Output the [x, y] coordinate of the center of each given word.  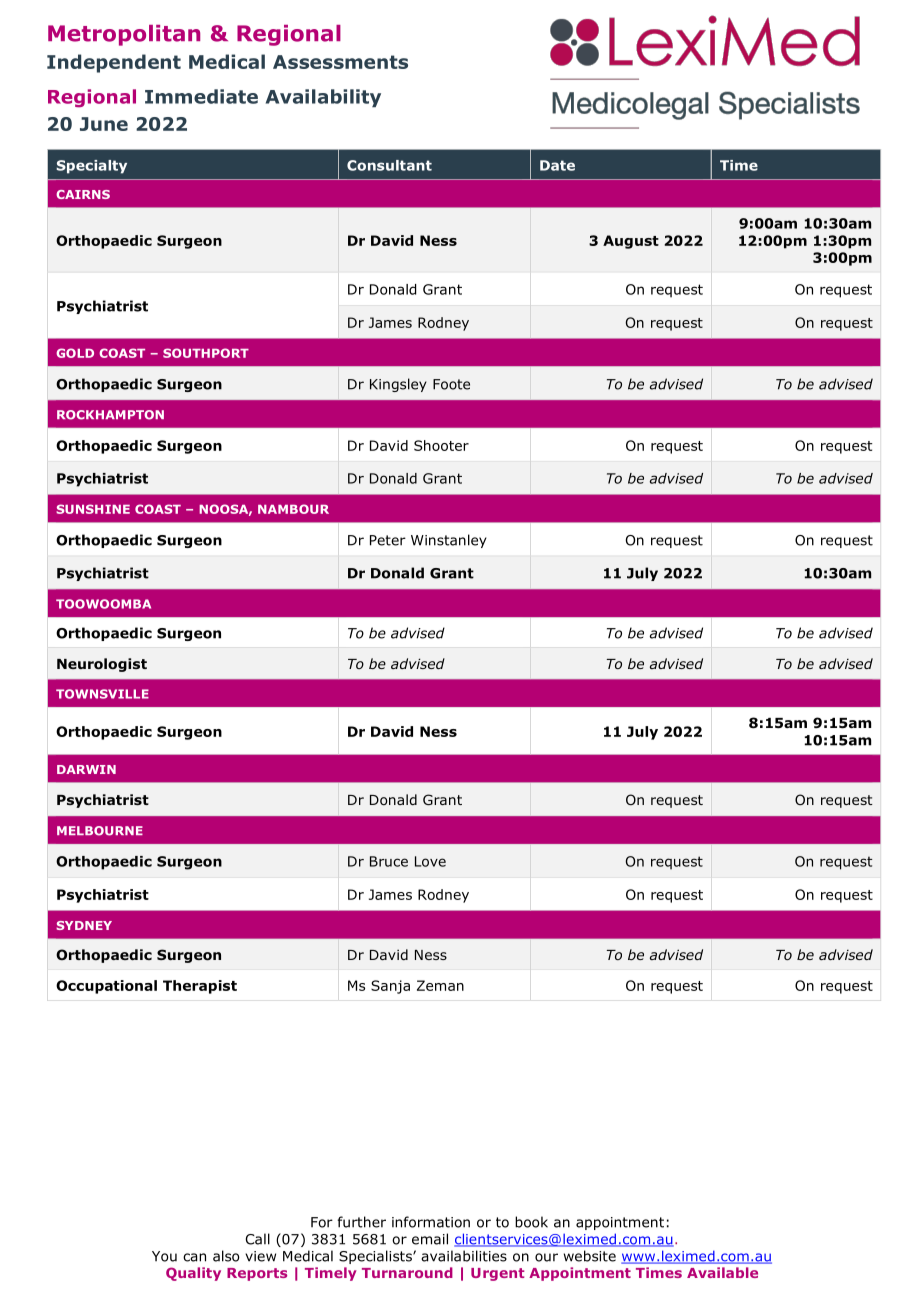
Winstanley [449, 541]
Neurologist [102, 665]
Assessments [340, 62]
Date [557, 165]
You [164, 1256]
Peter [388, 540]
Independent [114, 63]
